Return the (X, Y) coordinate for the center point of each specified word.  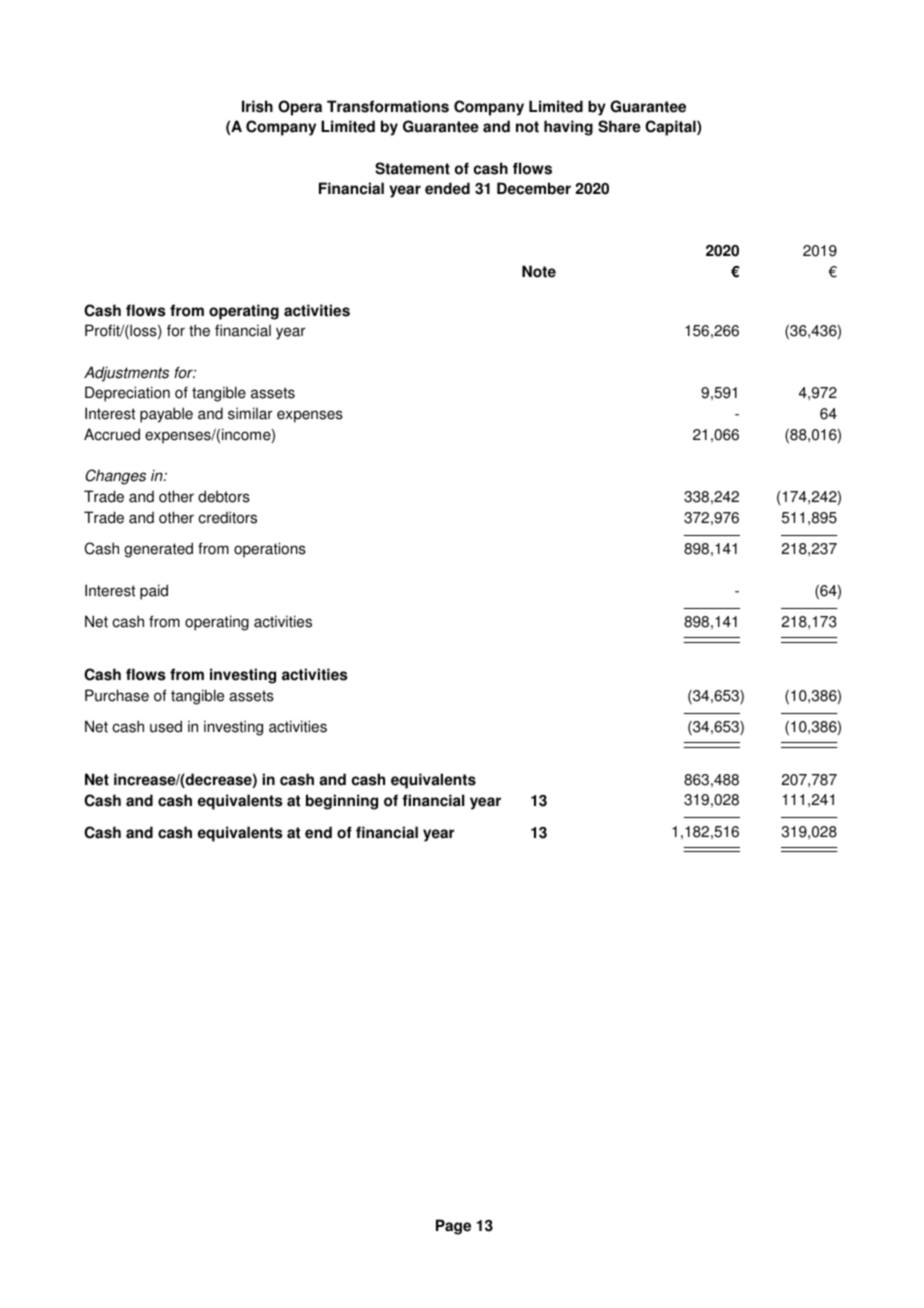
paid (154, 592)
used (166, 726)
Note (539, 271)
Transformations (388, 106)
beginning (342, 802)
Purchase (117, 695)
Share (619, 126)
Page (453, 1227)
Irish (257, 106)
